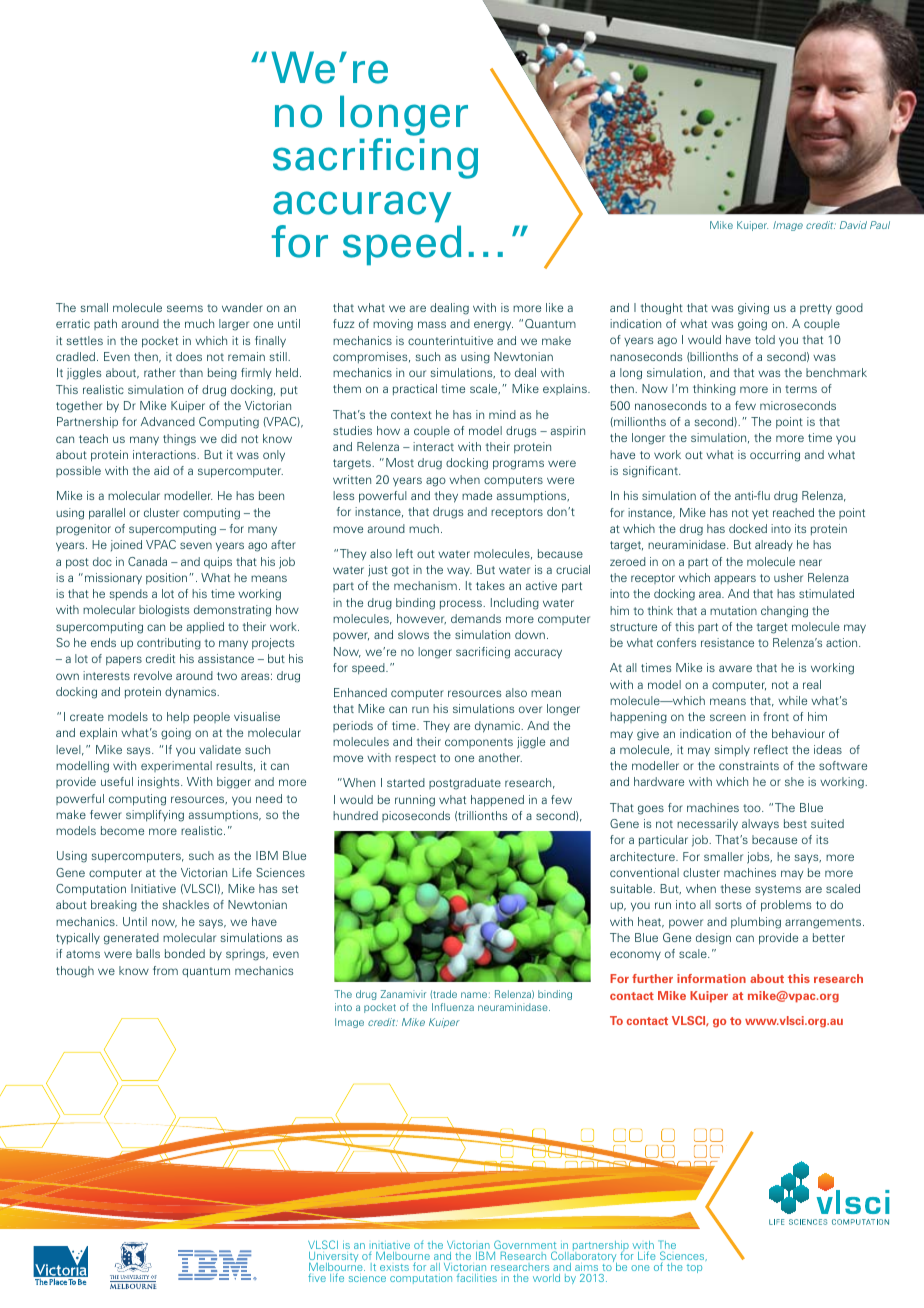 The image size is (924, 1308). I want to click on reflect, so click(771, 749).
